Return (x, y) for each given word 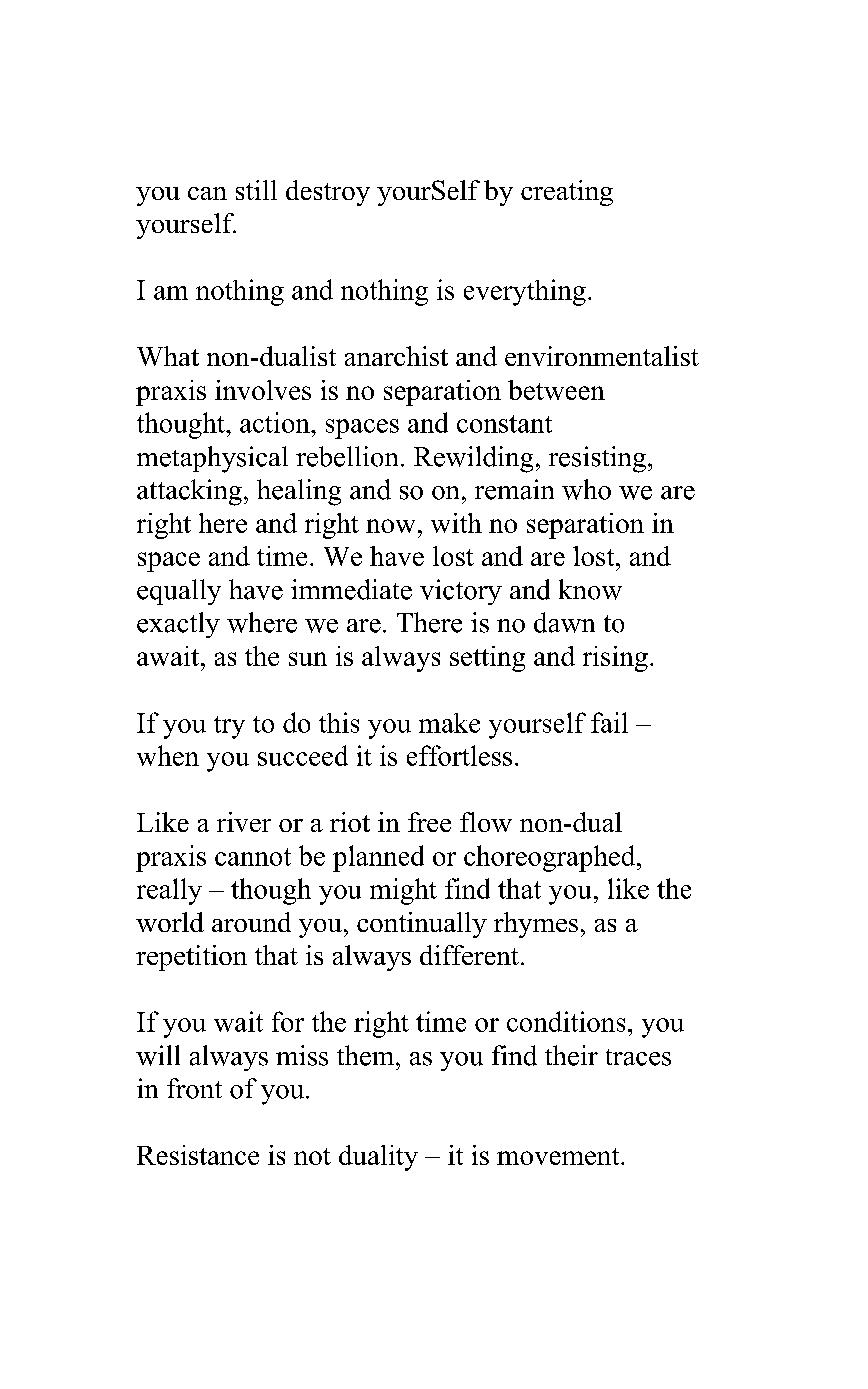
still (256, 190)
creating (567, 193)
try (229, 727)
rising (615, 659)
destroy (328, 193)
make (449, 723)
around (251, 922)
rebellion (347, 456)
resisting (597, 459)
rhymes (536, 925)
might (403, 891)
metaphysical (212, 459)
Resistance (198, 1155)
